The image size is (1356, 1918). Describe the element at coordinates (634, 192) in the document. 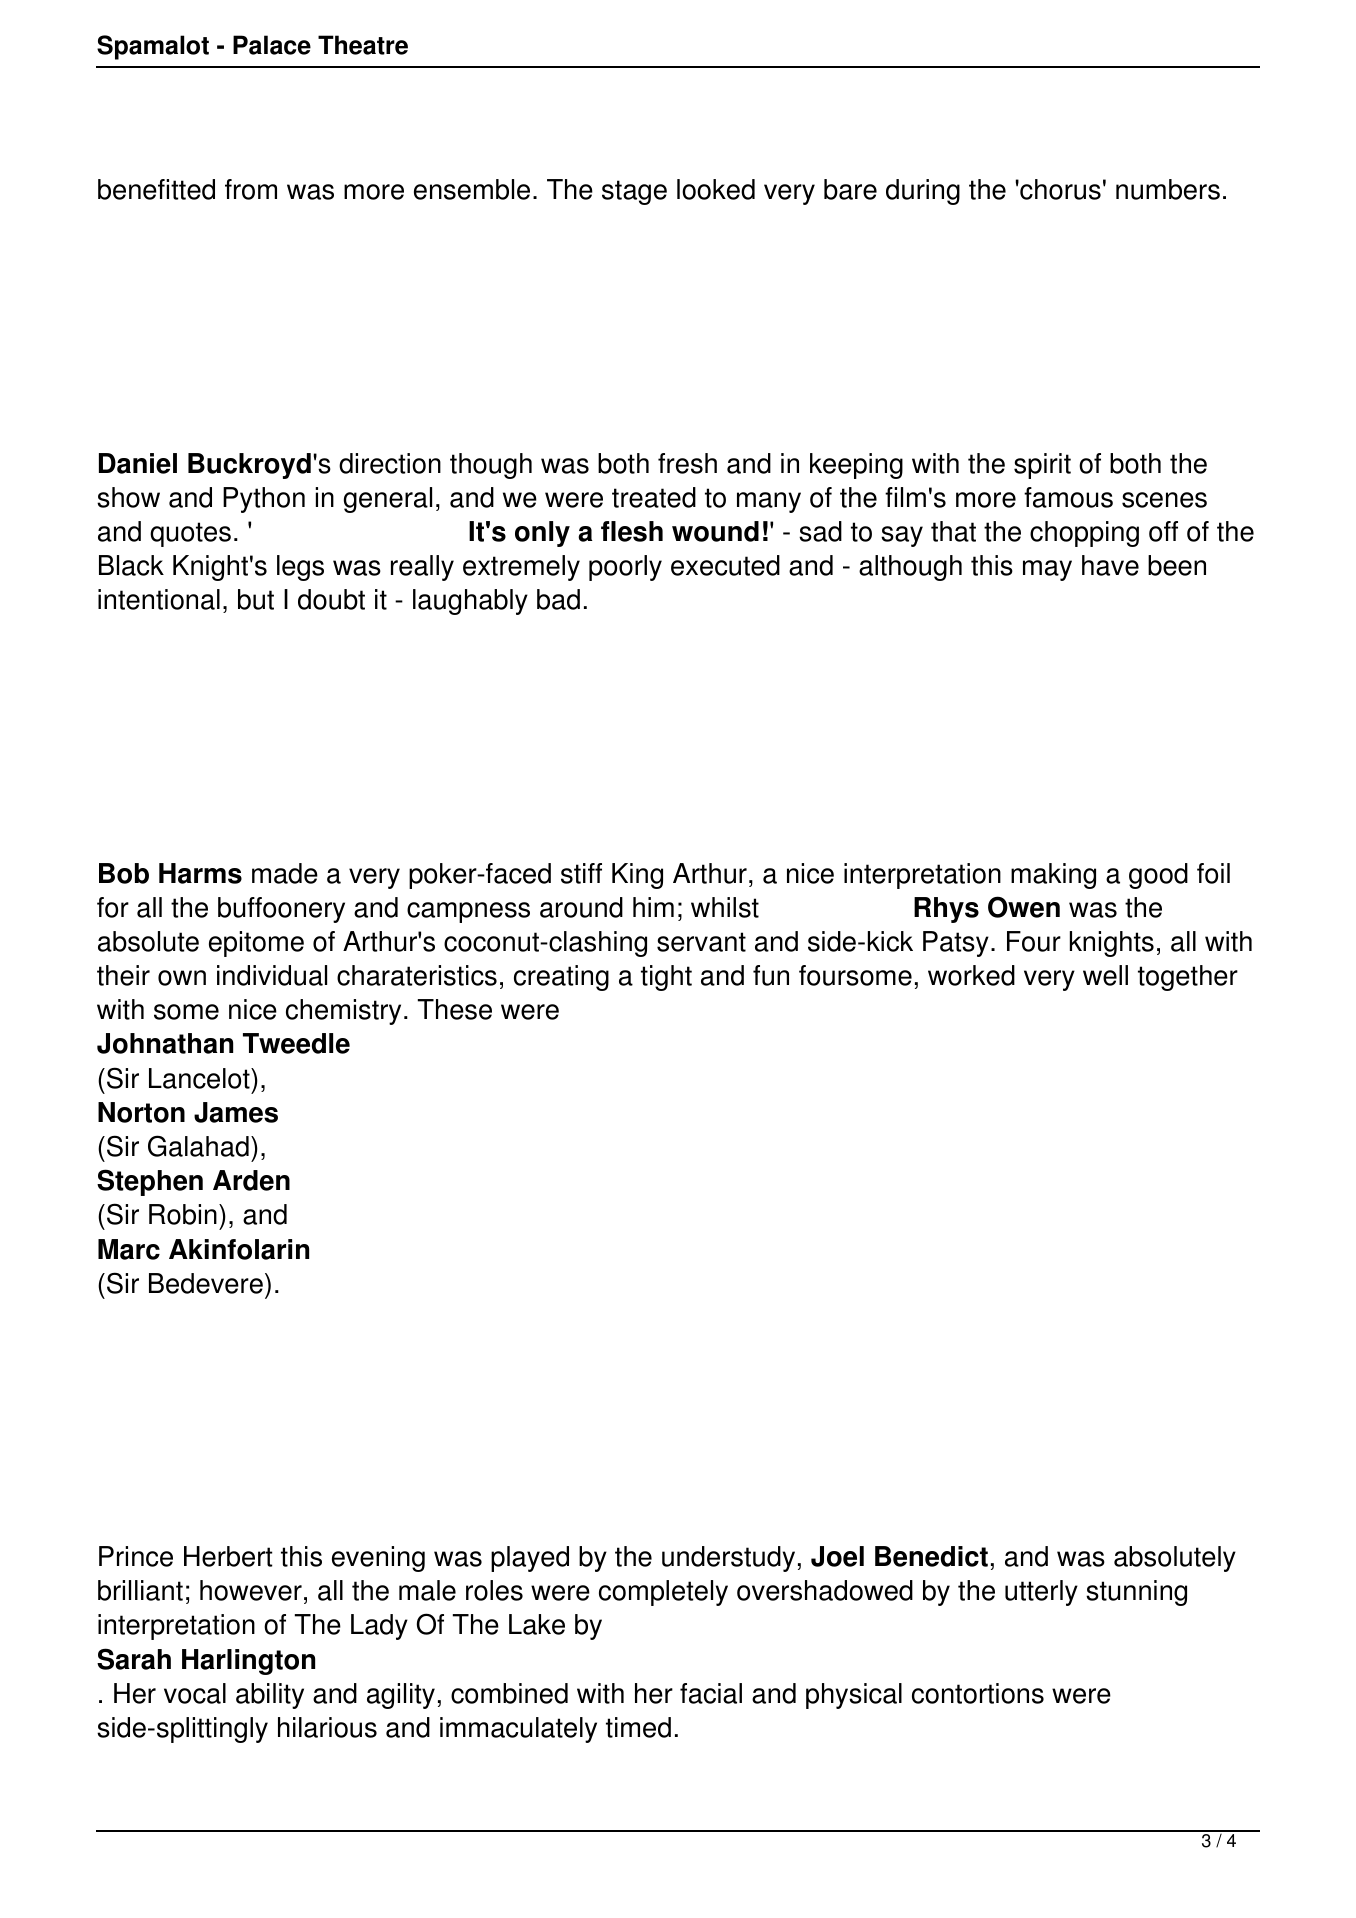

I see `stage` at that location.
